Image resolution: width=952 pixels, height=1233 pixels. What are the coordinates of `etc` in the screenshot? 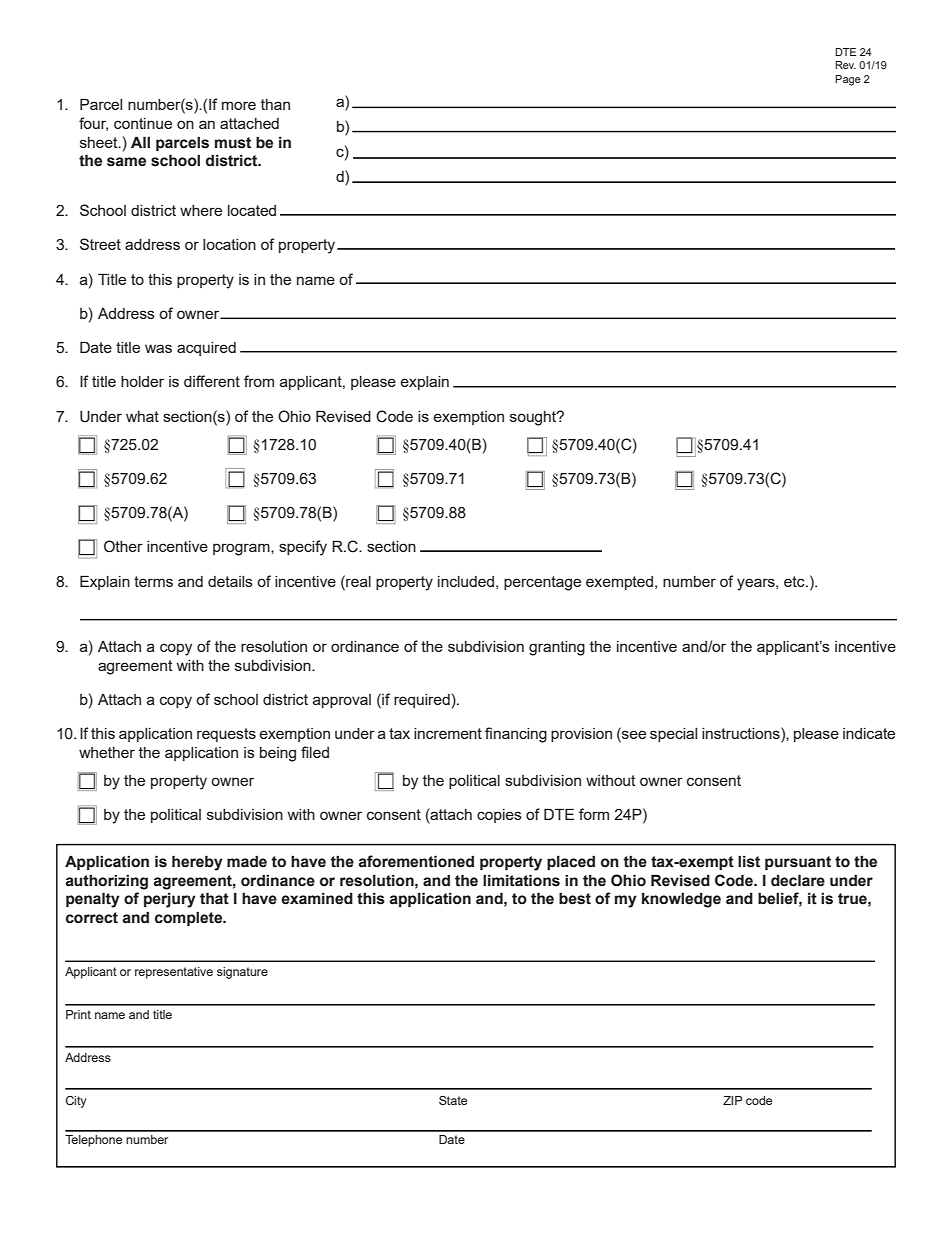 It's located at (795, 581).
